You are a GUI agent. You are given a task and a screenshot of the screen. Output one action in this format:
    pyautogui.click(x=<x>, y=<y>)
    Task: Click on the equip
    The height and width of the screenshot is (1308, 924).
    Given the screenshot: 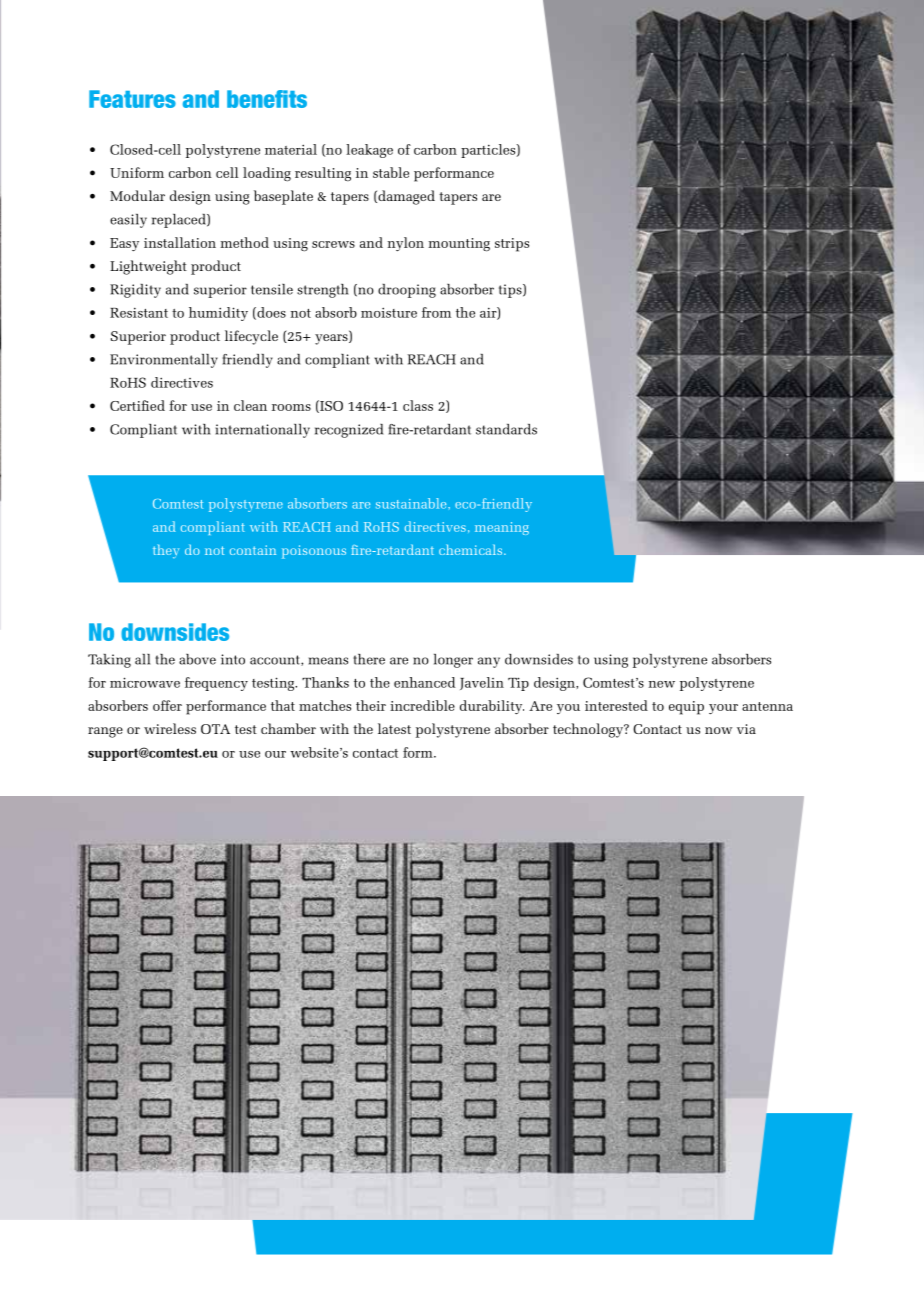 What is the action you would take?
    pyautogui.click(x=686, y=708)
